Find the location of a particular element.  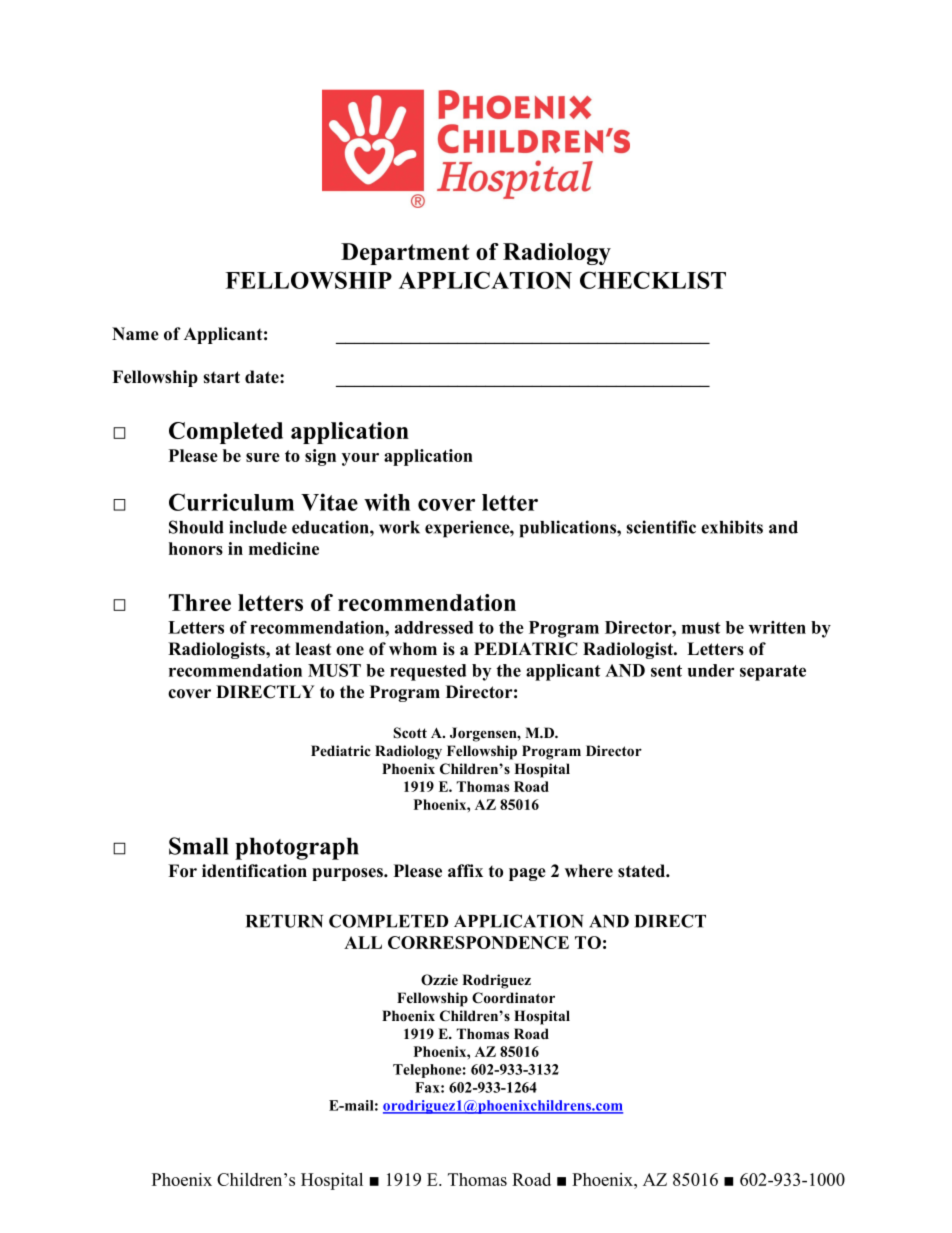

Name is located at coordinates (135, 334).
